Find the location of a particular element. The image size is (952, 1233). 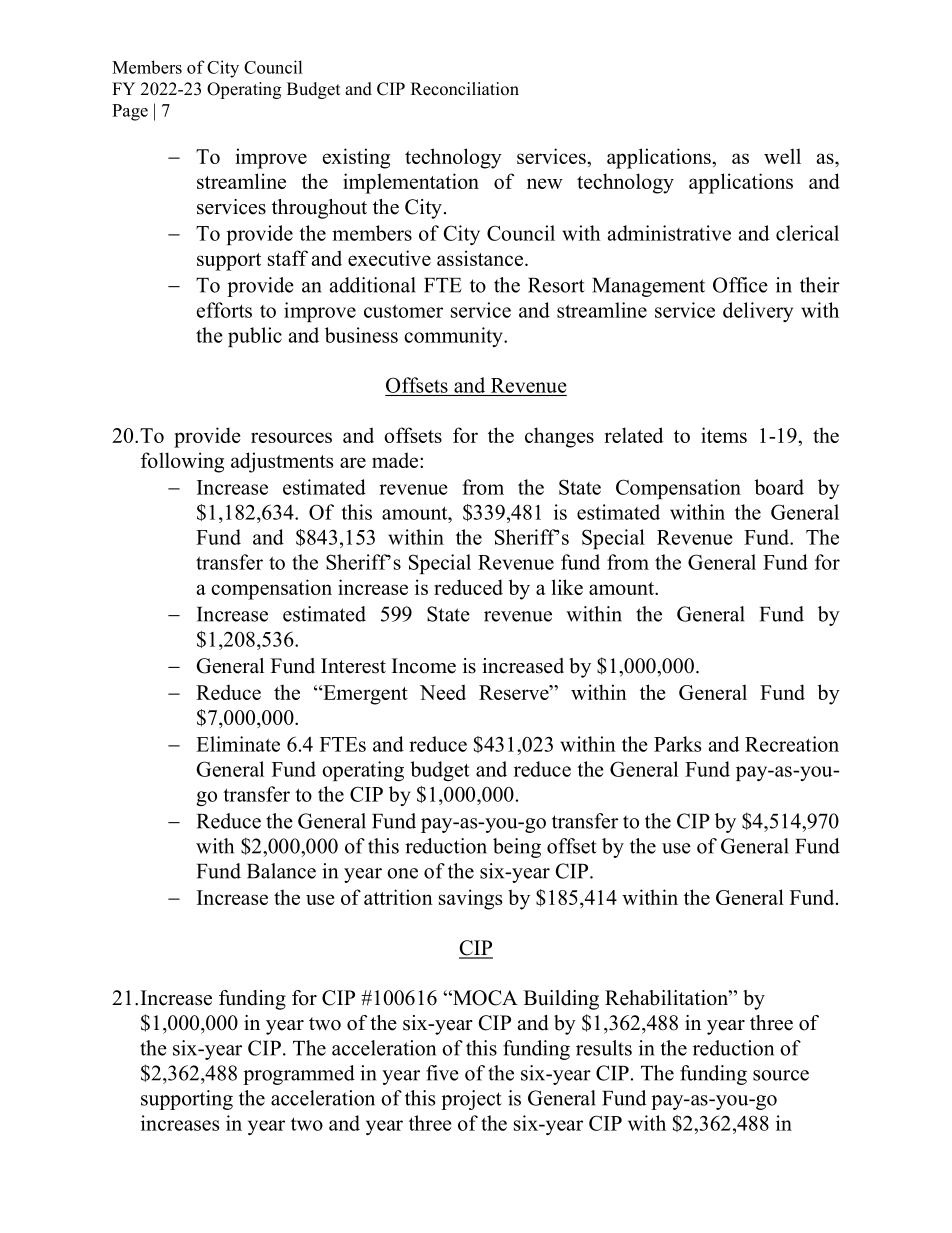

well is located at coordinates (782, 156).
